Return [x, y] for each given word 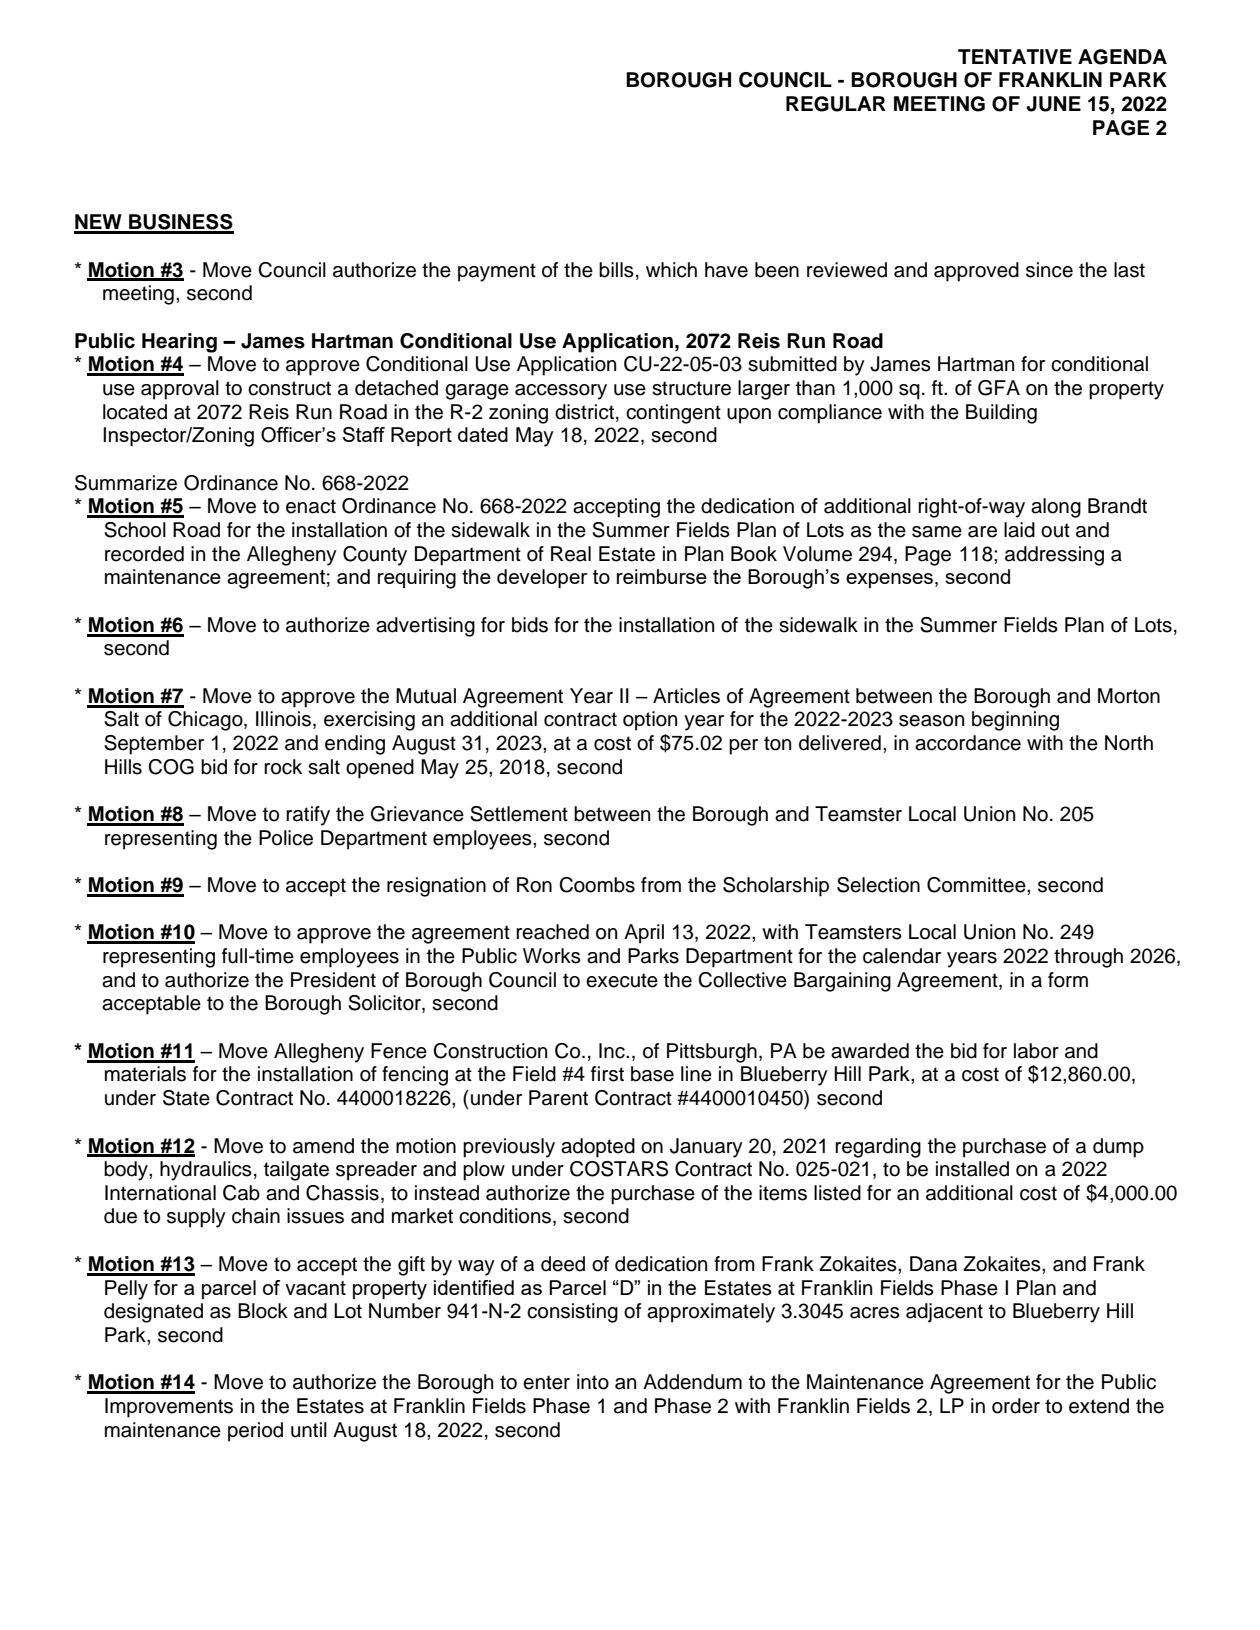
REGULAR [836, 104]
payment [497, 272]
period [255, 1432]
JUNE [1053, 104]
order [1016, 1406]
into [593, 1382]
